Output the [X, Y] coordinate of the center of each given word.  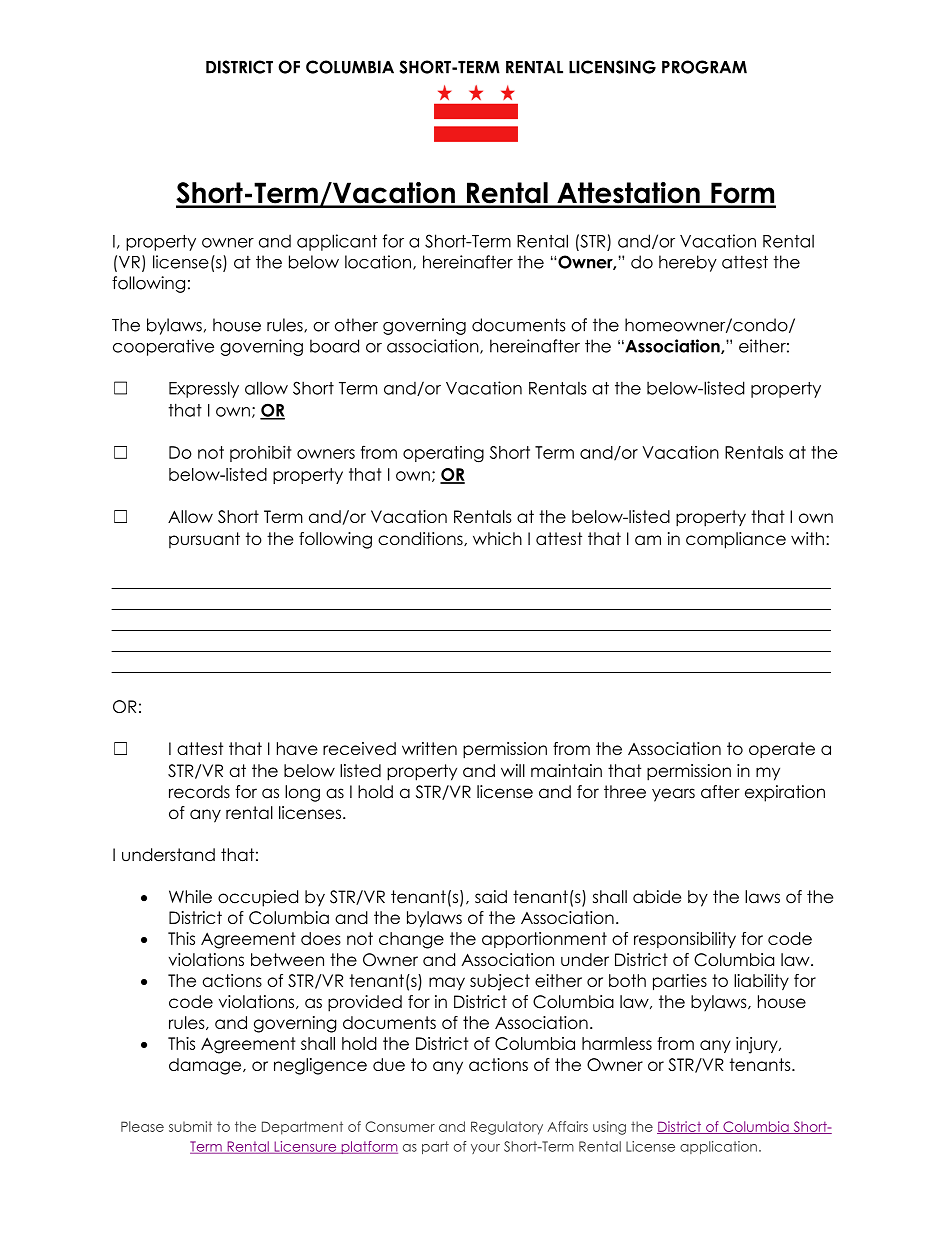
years [673, 795]
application [718, 1147]
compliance [736, 540]
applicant [337, 242]
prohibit [260, 453]
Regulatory [507, 1128]
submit [190, 1126]
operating [443, 454]
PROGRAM [704, 67]
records [199, 792]
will [513, 770]
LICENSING [612, 67]
